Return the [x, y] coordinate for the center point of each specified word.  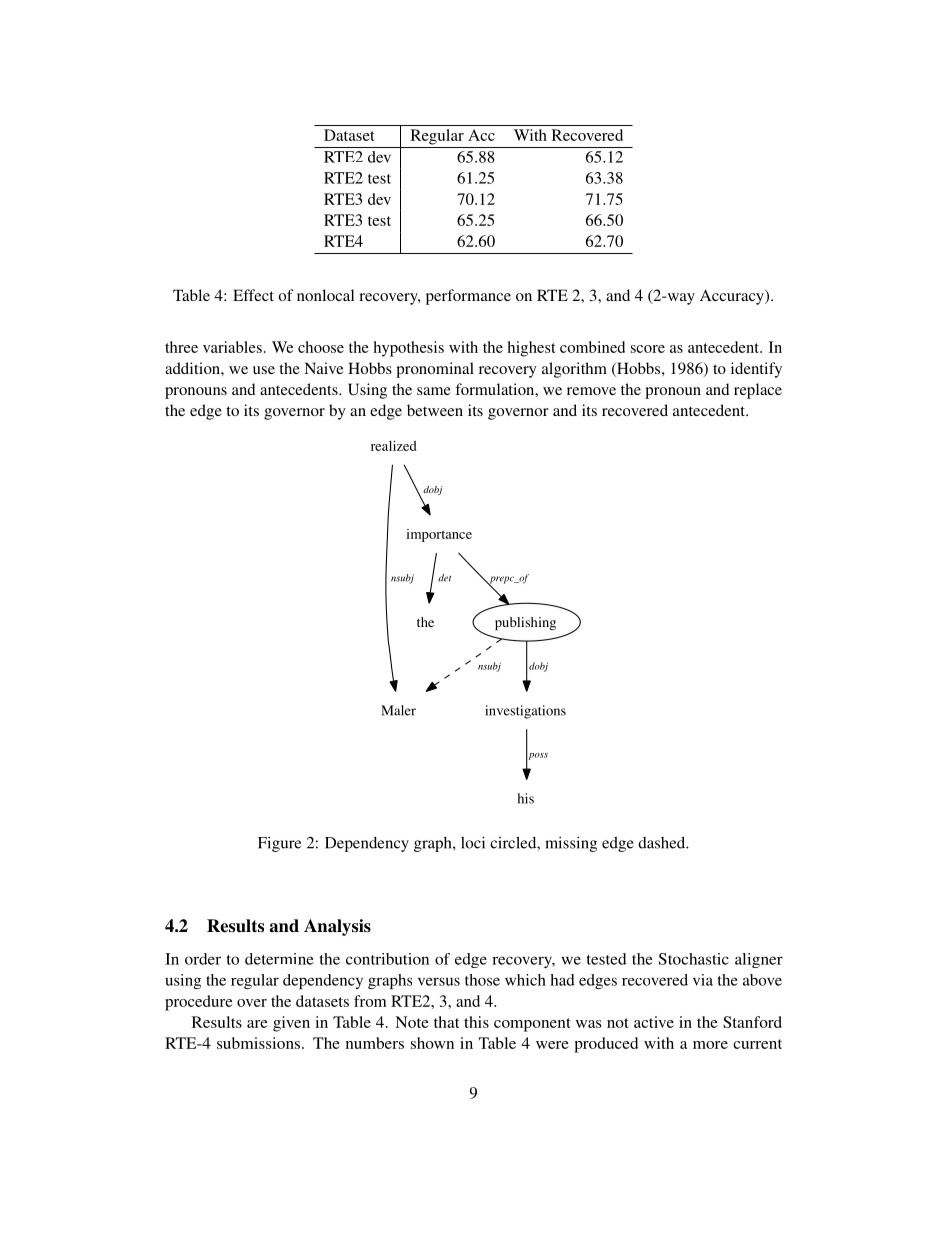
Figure [279, 844]
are [257, 1024]
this [476, 1022]
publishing [525, 624]
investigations [525, 712]
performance [468, 297]
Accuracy [733, 297]
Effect [253, 295]
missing [571, 844]
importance [439, 535]
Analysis [337, 927]
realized [393, 446]
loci [473, 842]
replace [758, 391]
